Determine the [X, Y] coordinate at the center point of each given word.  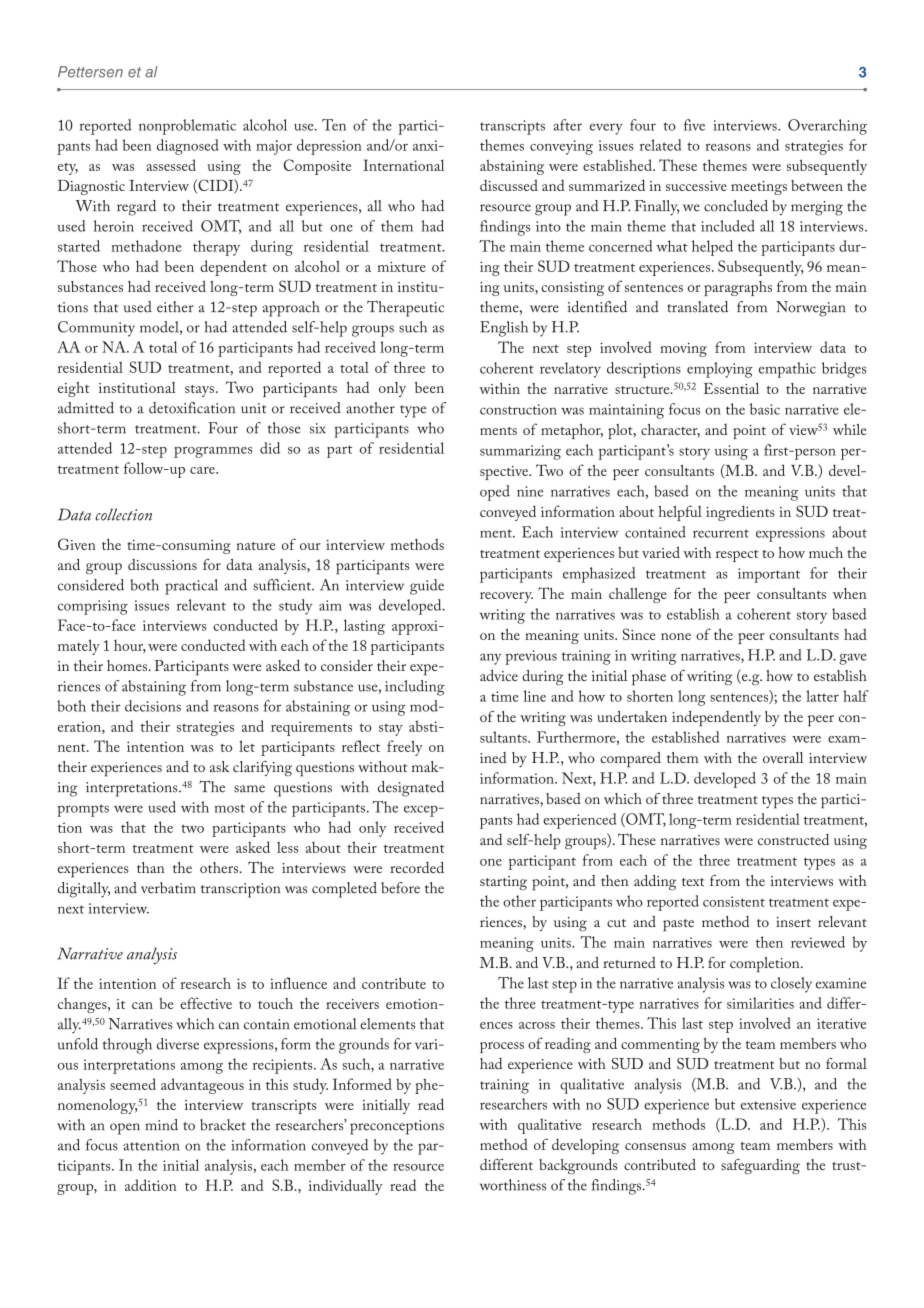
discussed [509, 185]
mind [161, 1125]
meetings [759, 188]
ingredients [740, 513]
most [230, 808]
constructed [793, 839]
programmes [213, 452]
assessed [171, 165]
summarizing [520, 452]
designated [411, 789]
